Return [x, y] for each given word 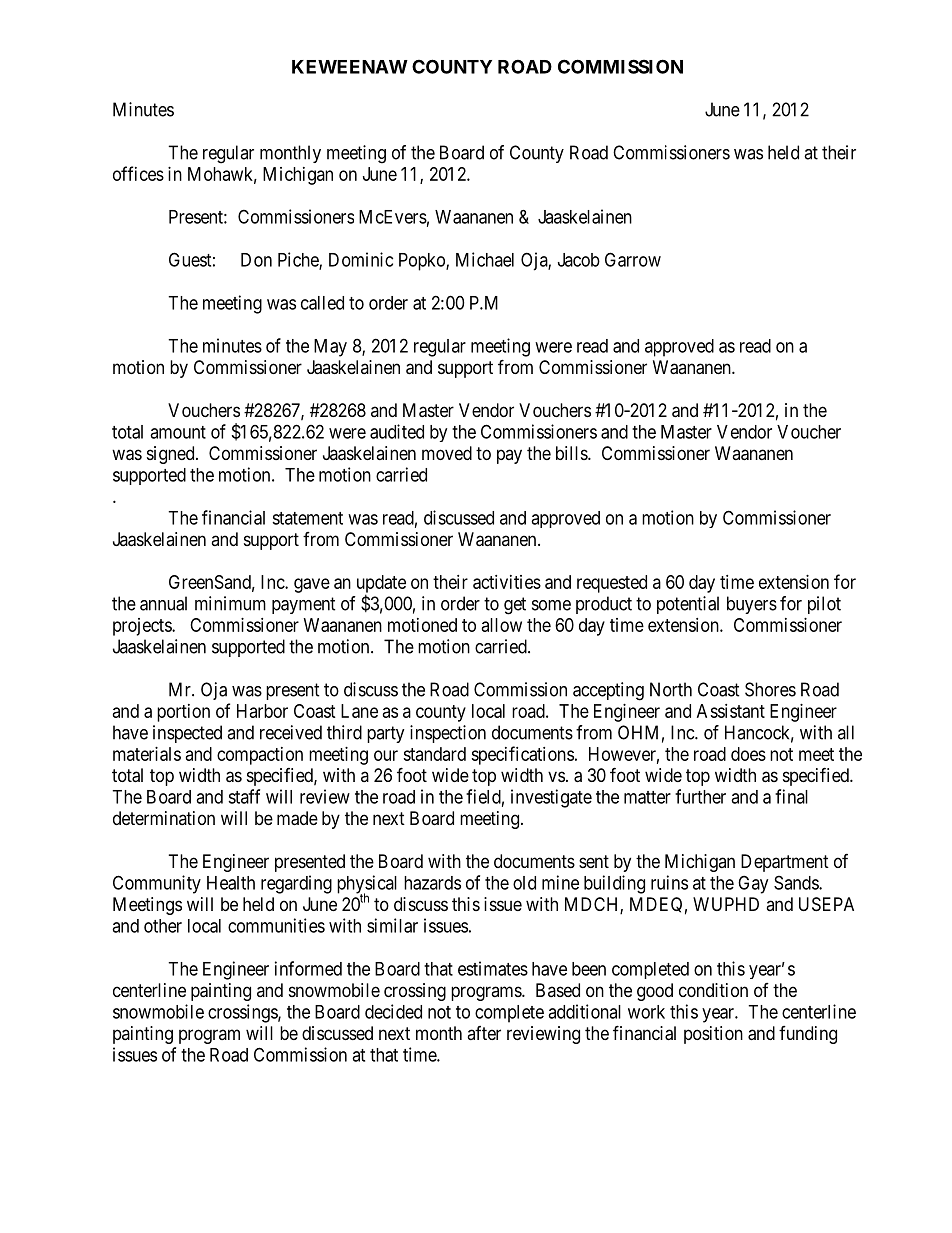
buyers [752, 605]
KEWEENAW [350, 67]
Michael [485, 259]
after [484, 1033]
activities [507, 582]
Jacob [579, 260]
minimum [230, 603]
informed [308, 968]
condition [713, 990]
